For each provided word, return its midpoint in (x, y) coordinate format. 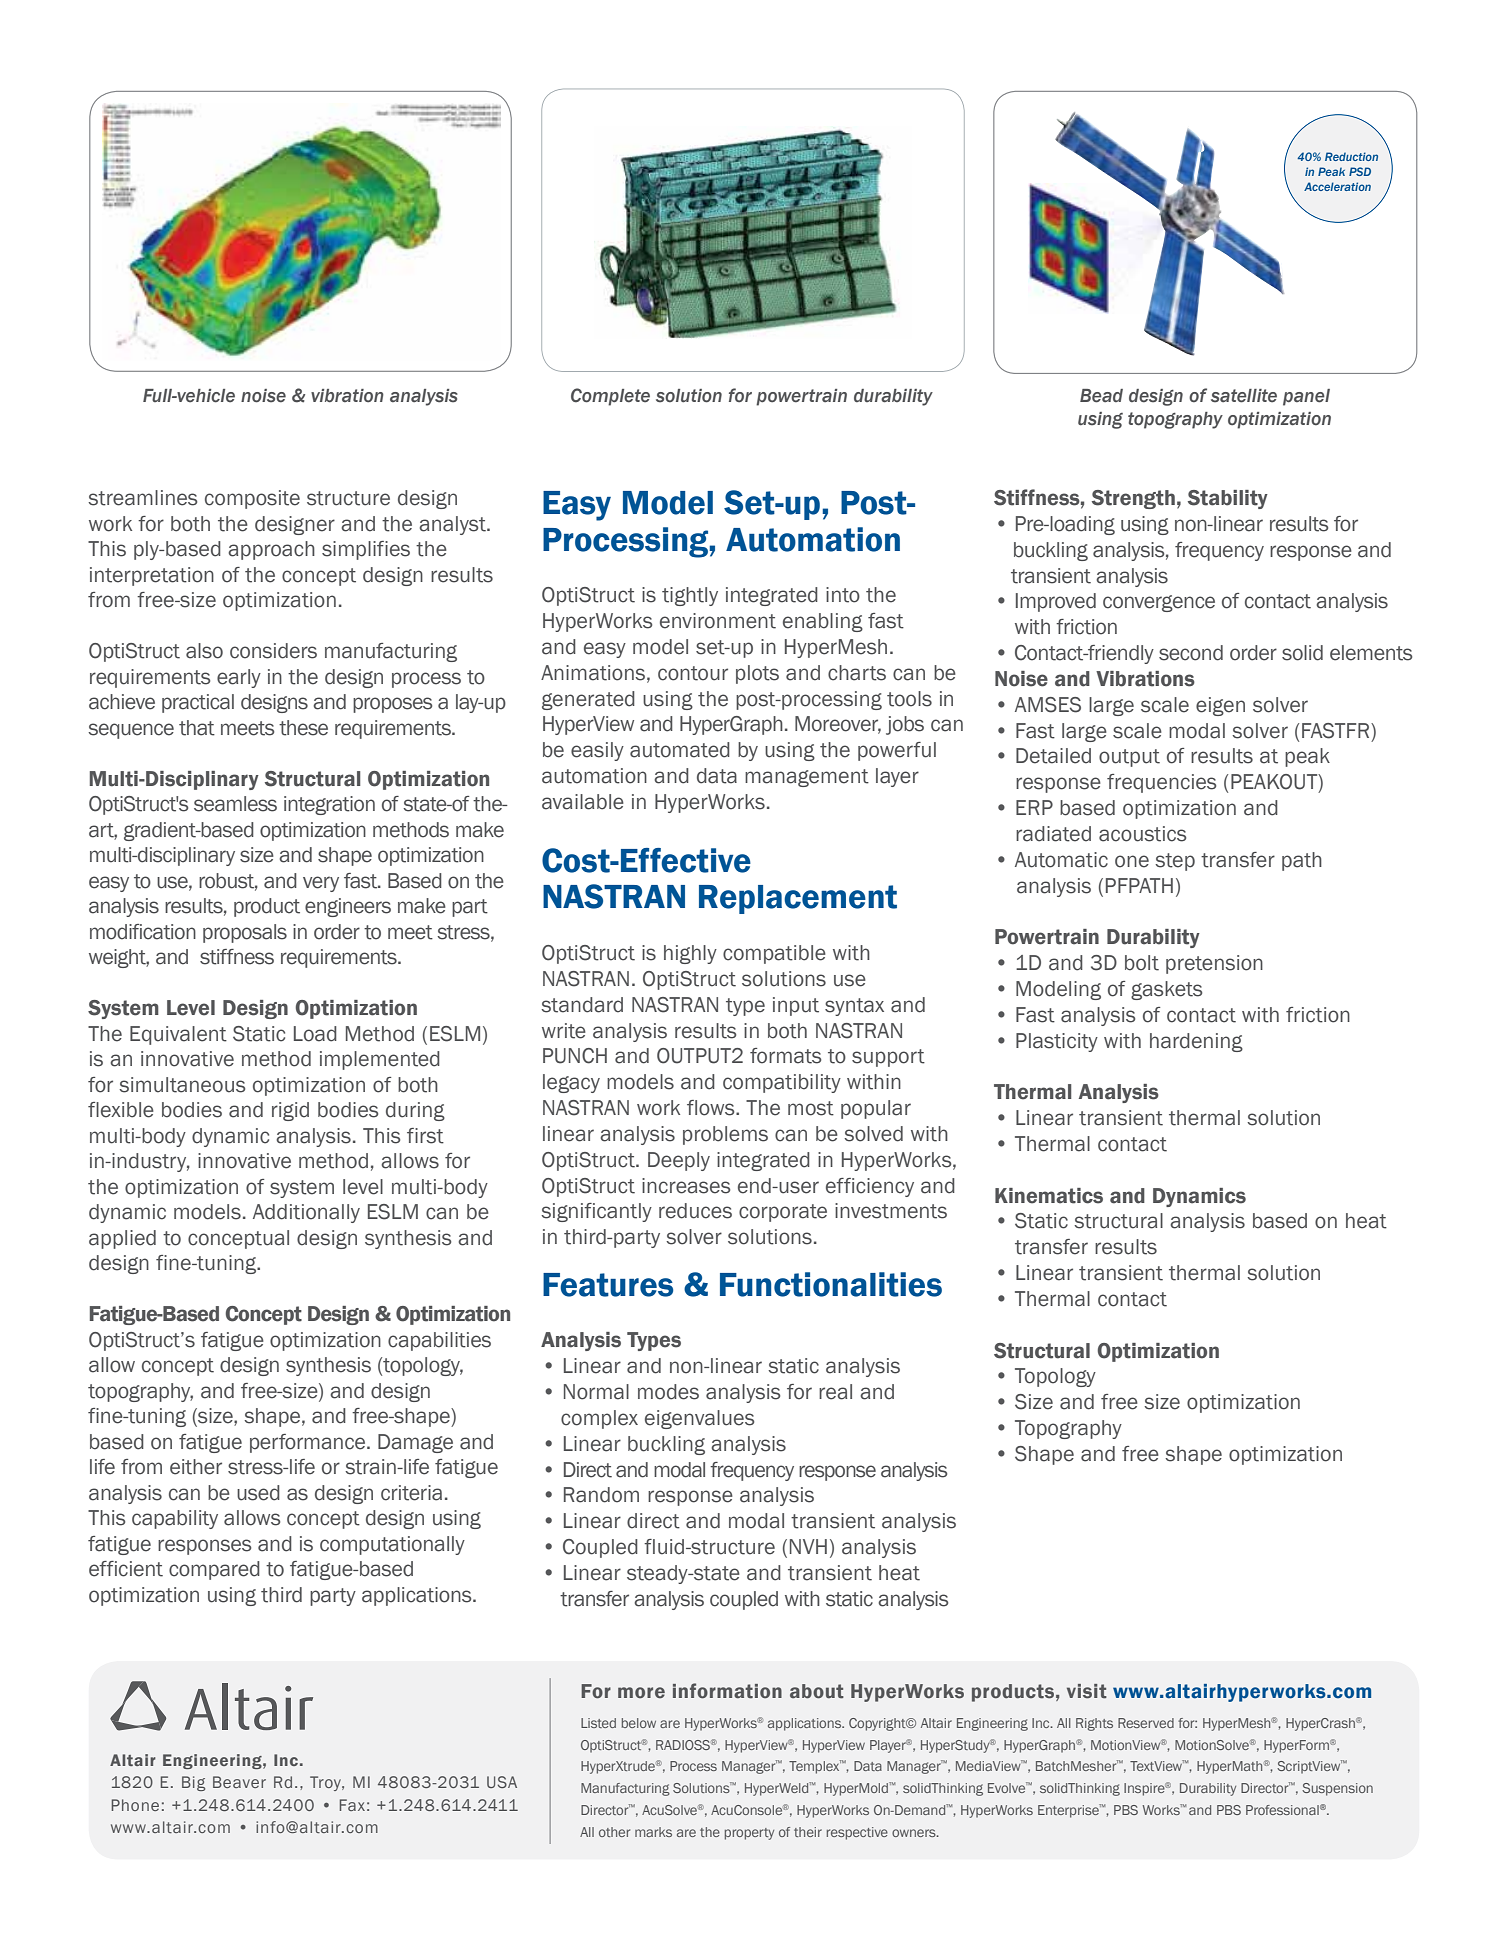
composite (252, 499)
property (749, 1834)
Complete (610, 397)
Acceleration (1337, 186)
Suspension (1337, 1789)
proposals (245, 933)
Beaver (239, 1782)
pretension (1214, 964)
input (796, 1006)
